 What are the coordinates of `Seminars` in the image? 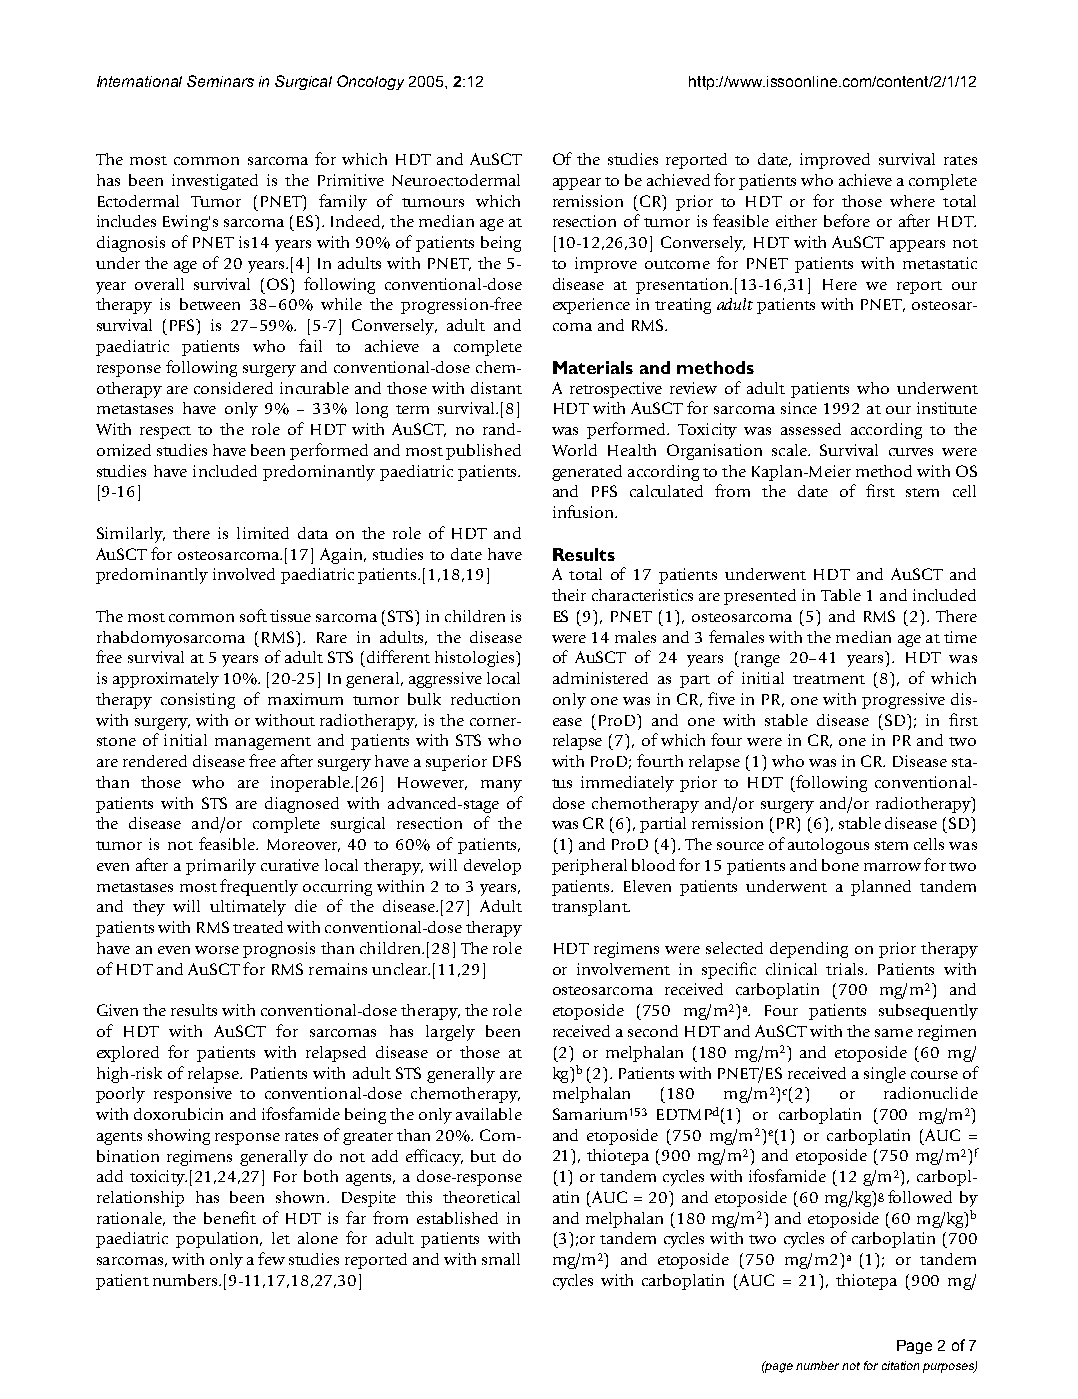 It's located at (220, 81).
